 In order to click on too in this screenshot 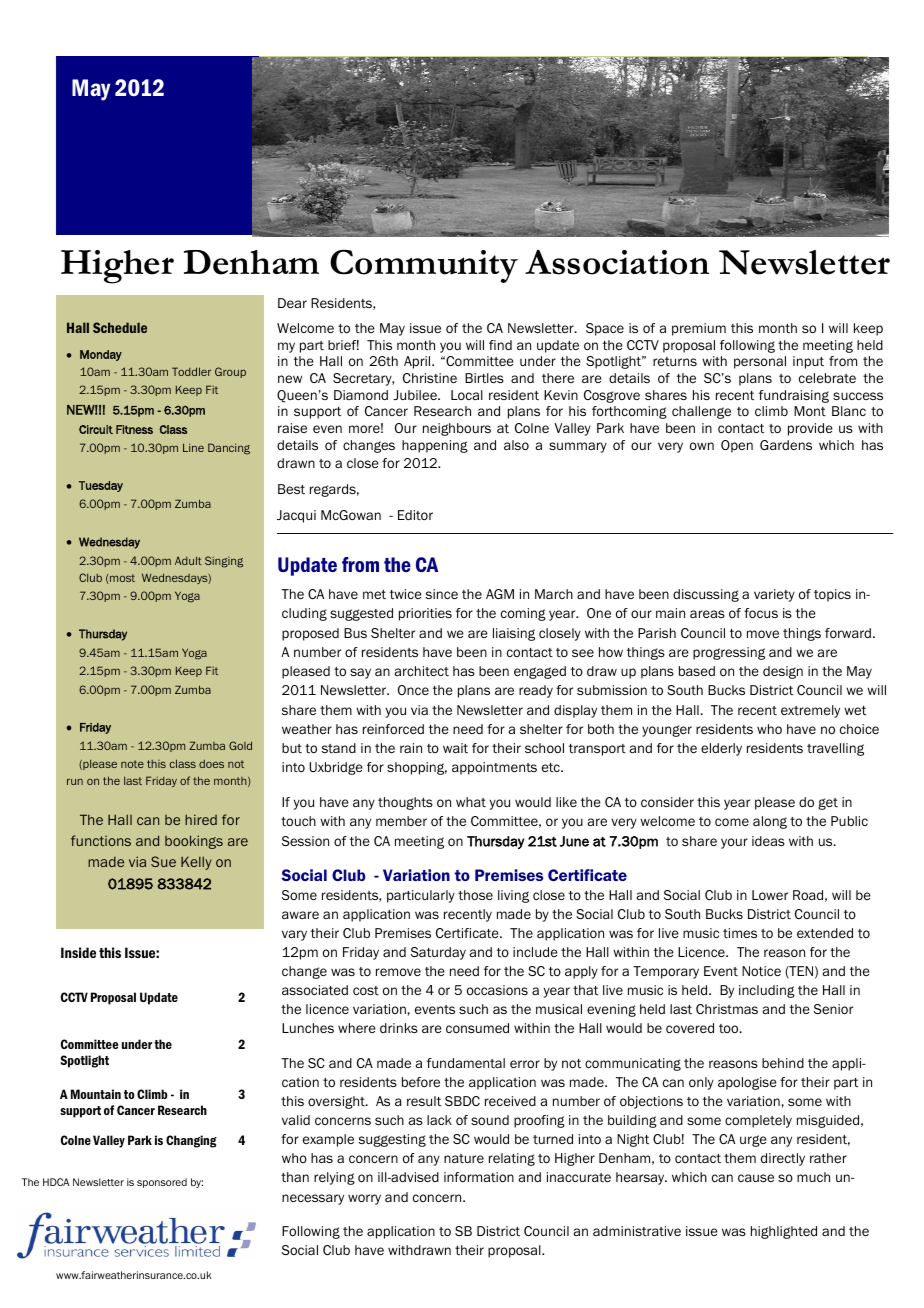, I will do `click(730, 1028)`.
